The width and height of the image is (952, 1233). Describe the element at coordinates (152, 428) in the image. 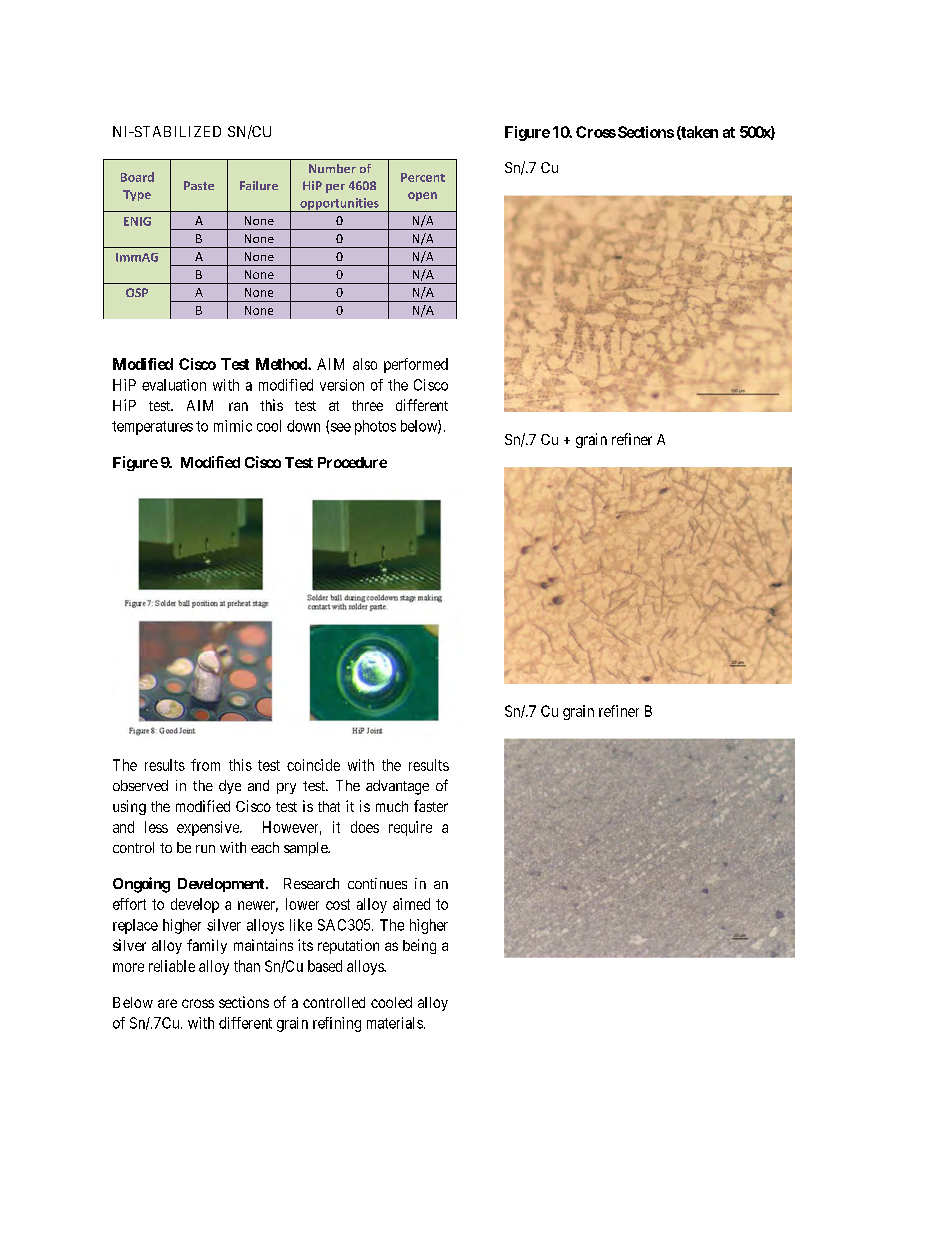

I see `temperatures` at that location.
